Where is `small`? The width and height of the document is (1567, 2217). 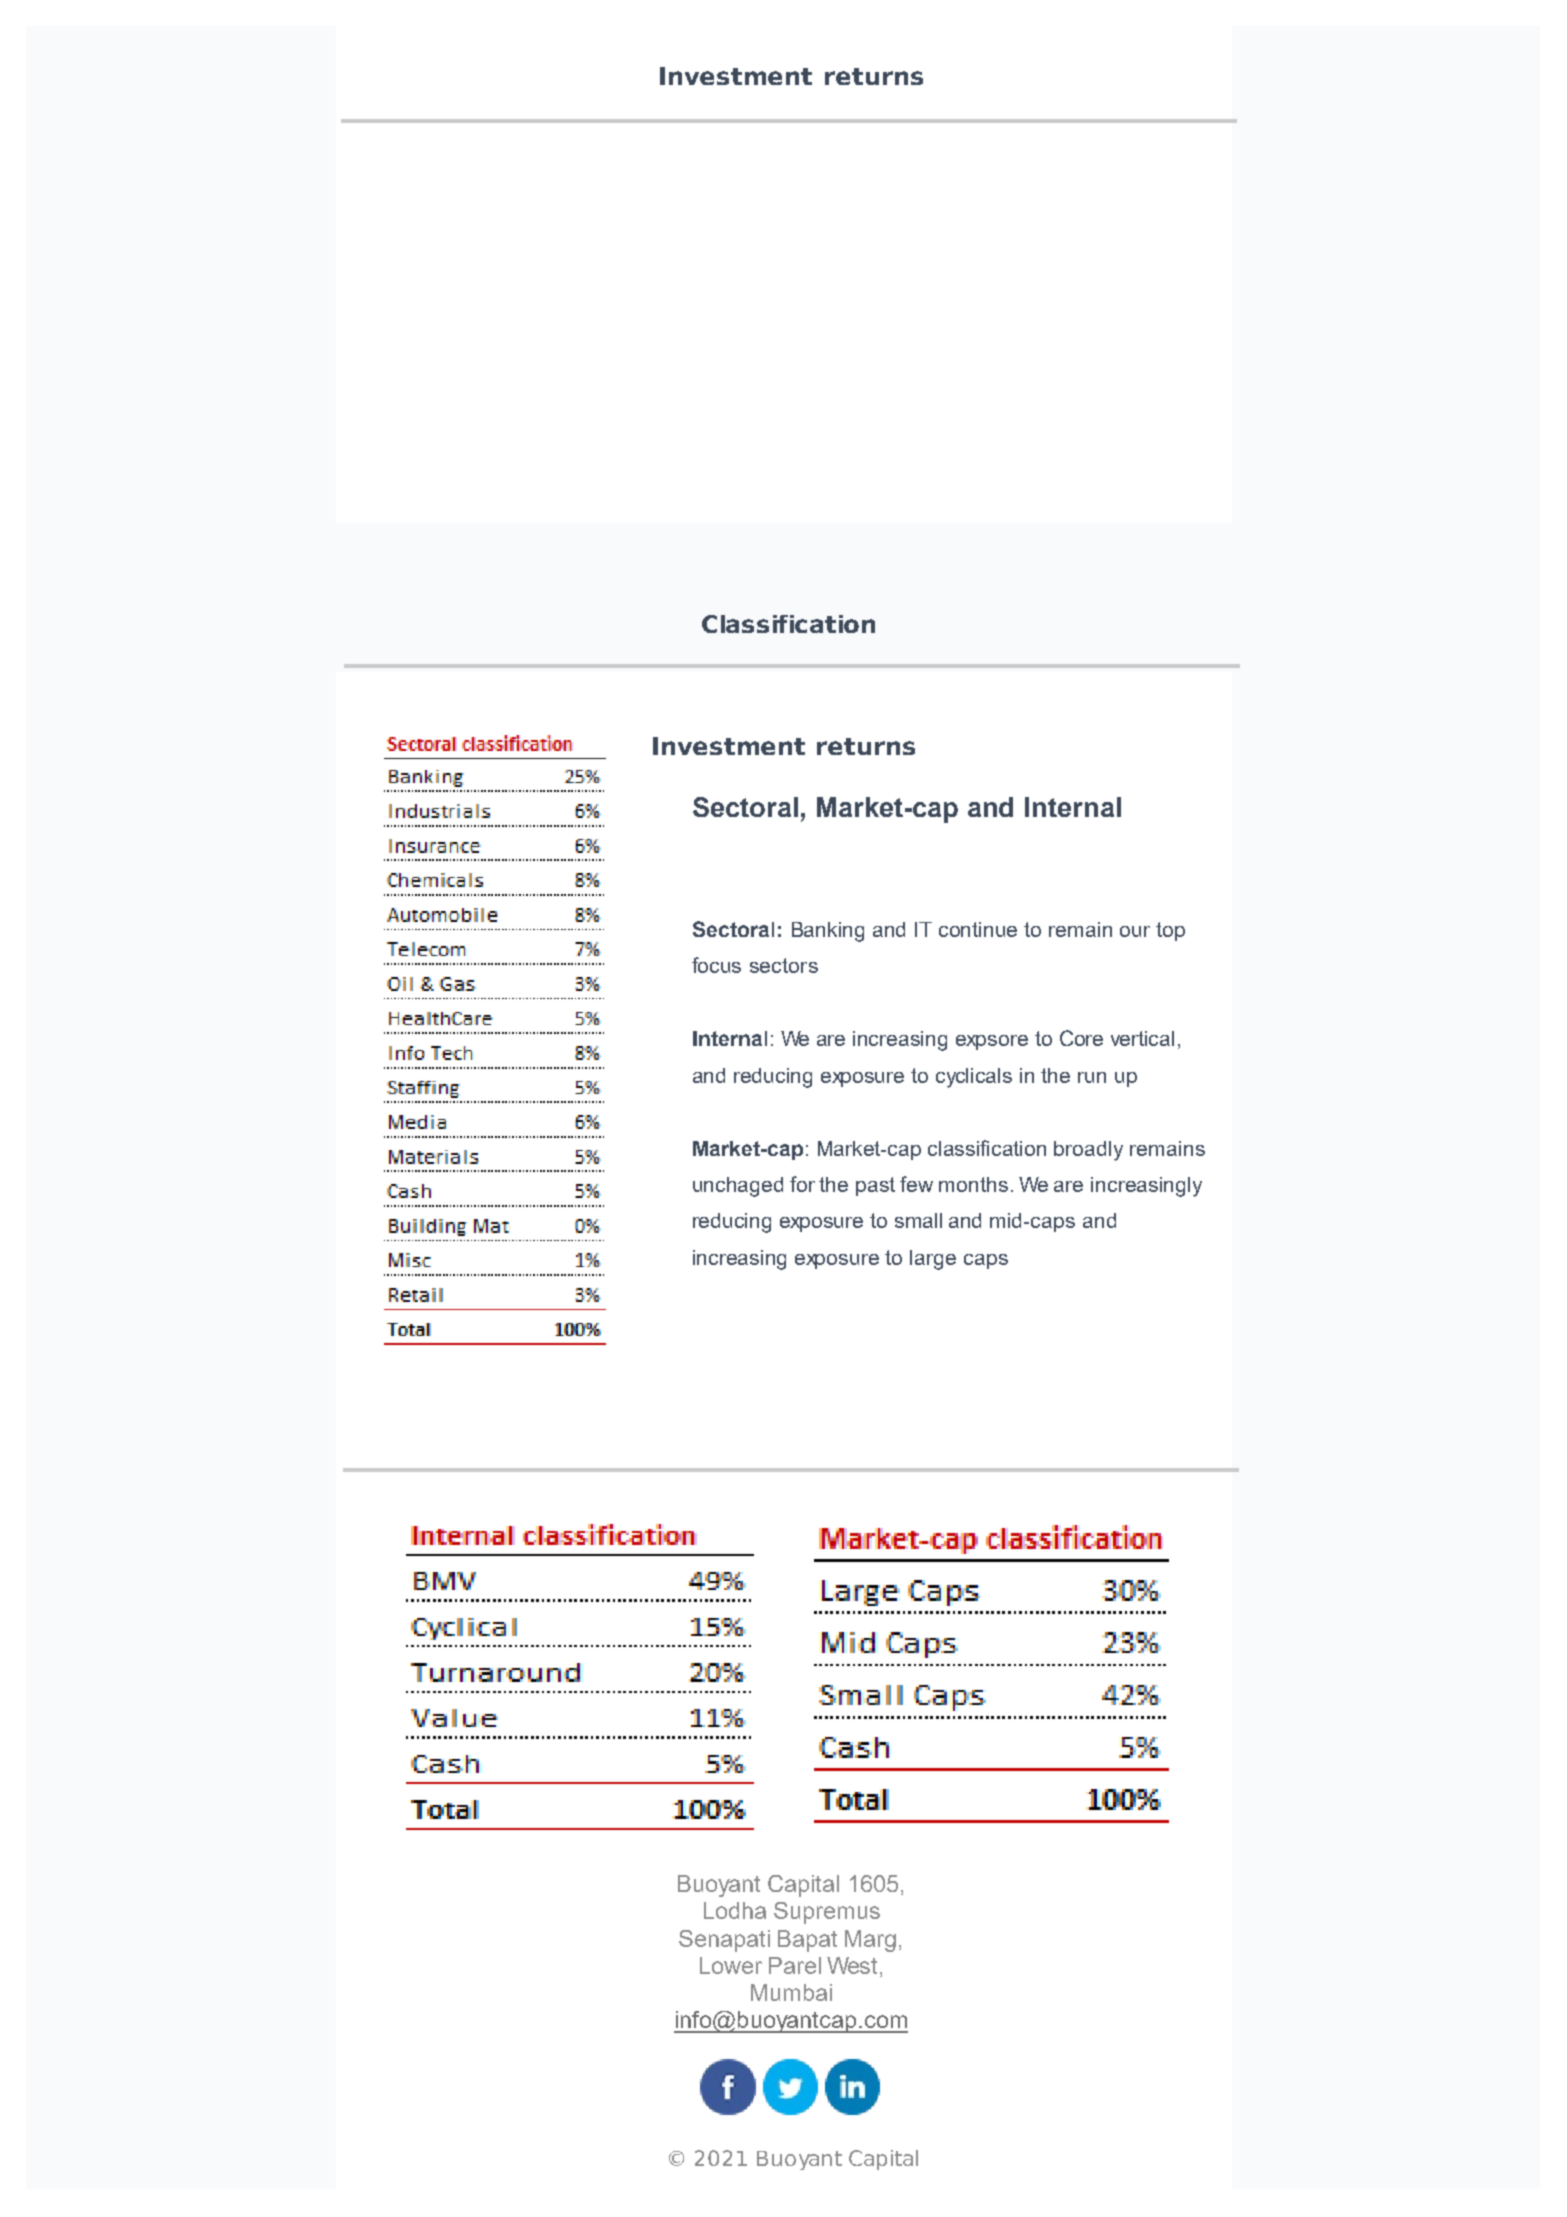
small is located at coordinates (918, 1220).
